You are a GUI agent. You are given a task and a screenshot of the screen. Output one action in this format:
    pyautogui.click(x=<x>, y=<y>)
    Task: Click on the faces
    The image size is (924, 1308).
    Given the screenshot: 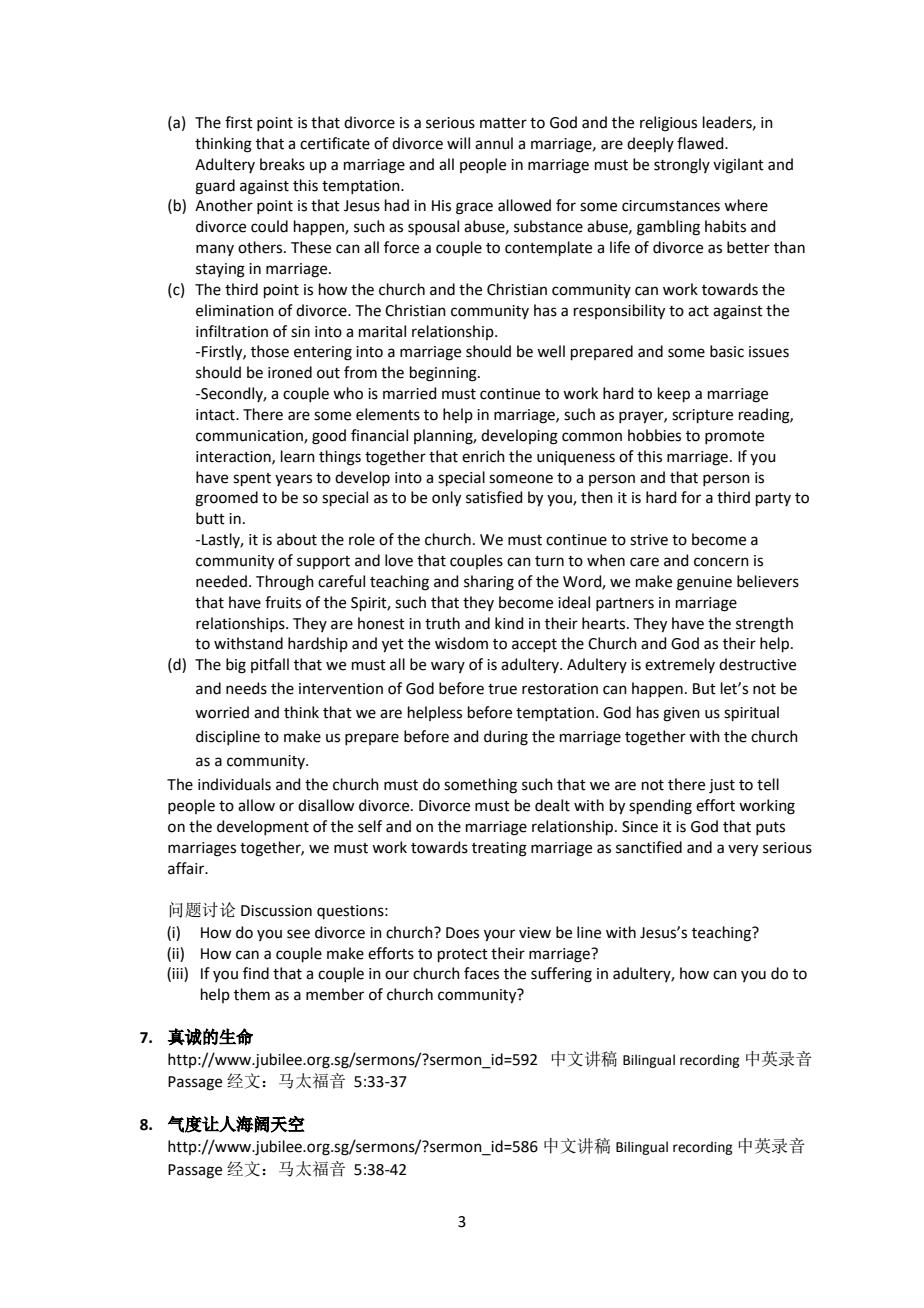 What is the action you would take?
    pyautogui.click(x=481, y=973)
